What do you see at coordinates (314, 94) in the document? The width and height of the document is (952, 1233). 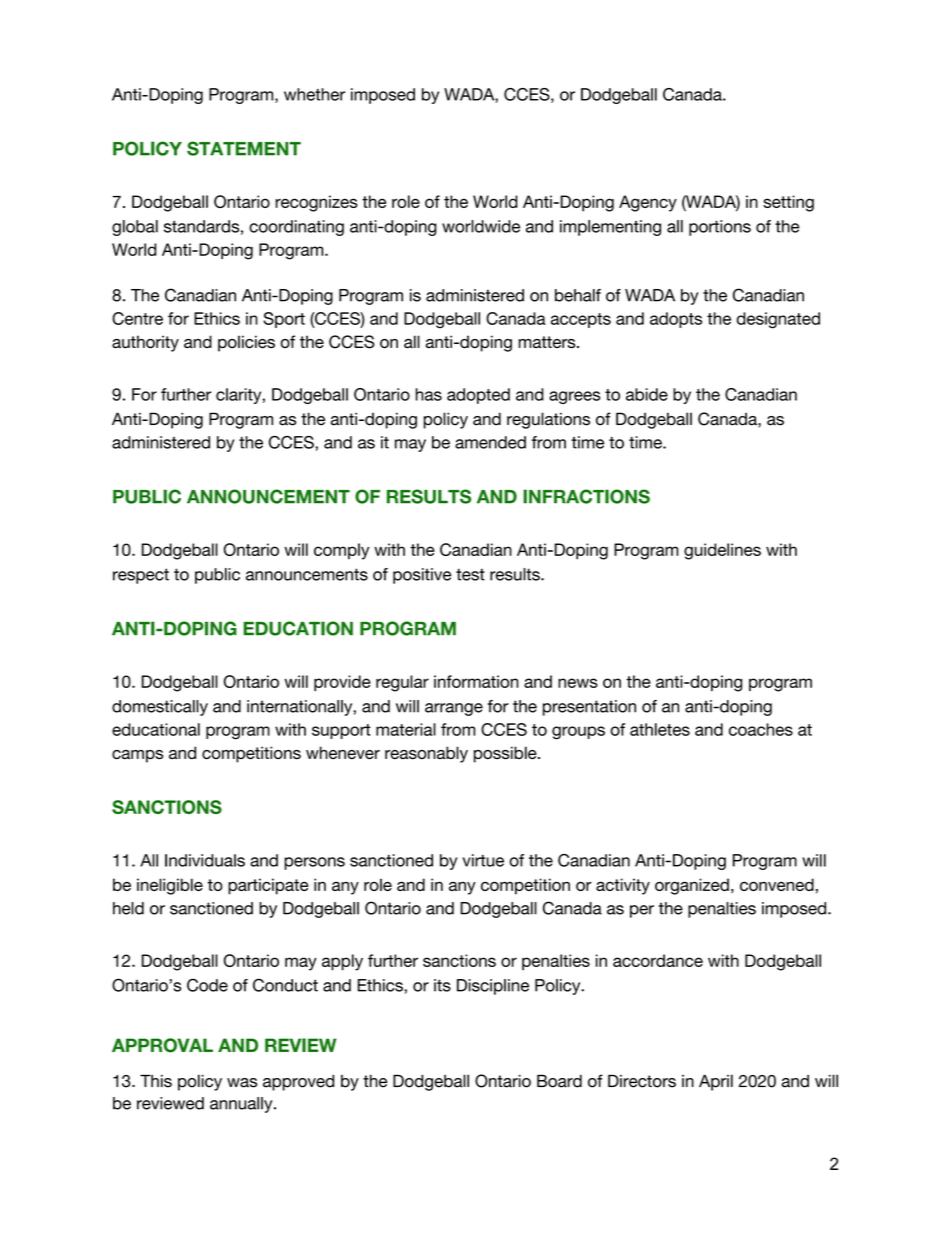 I see `whether` at bounding box center [314, 94].
